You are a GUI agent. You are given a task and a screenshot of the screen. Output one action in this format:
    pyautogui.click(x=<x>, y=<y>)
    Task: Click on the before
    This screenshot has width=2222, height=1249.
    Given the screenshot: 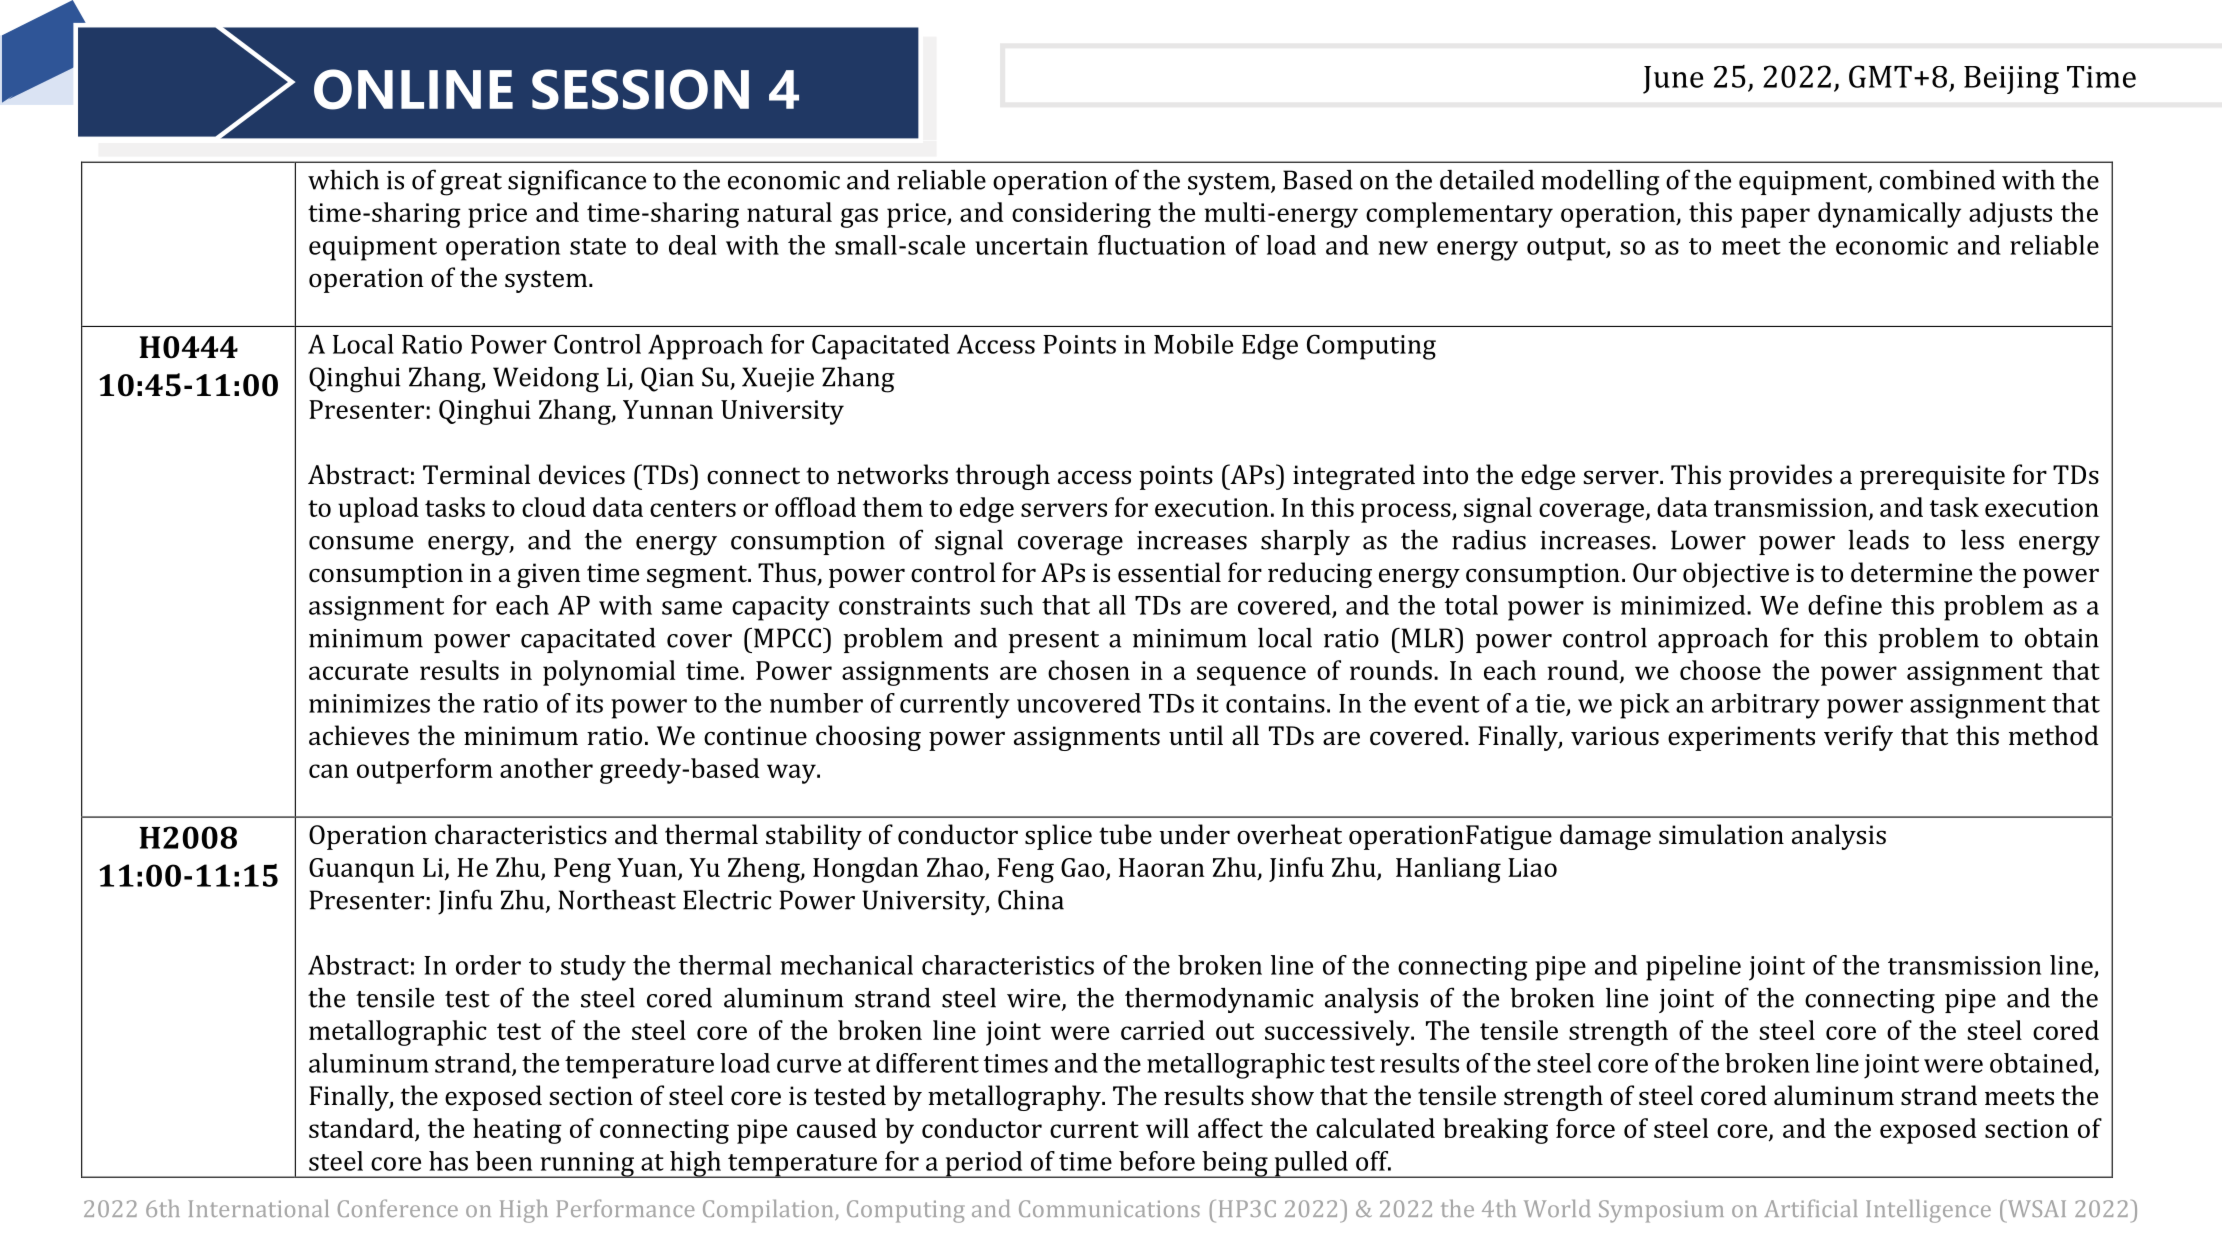 What is the action you would take?
    pyautogui.click(x=1157, y=1161)
